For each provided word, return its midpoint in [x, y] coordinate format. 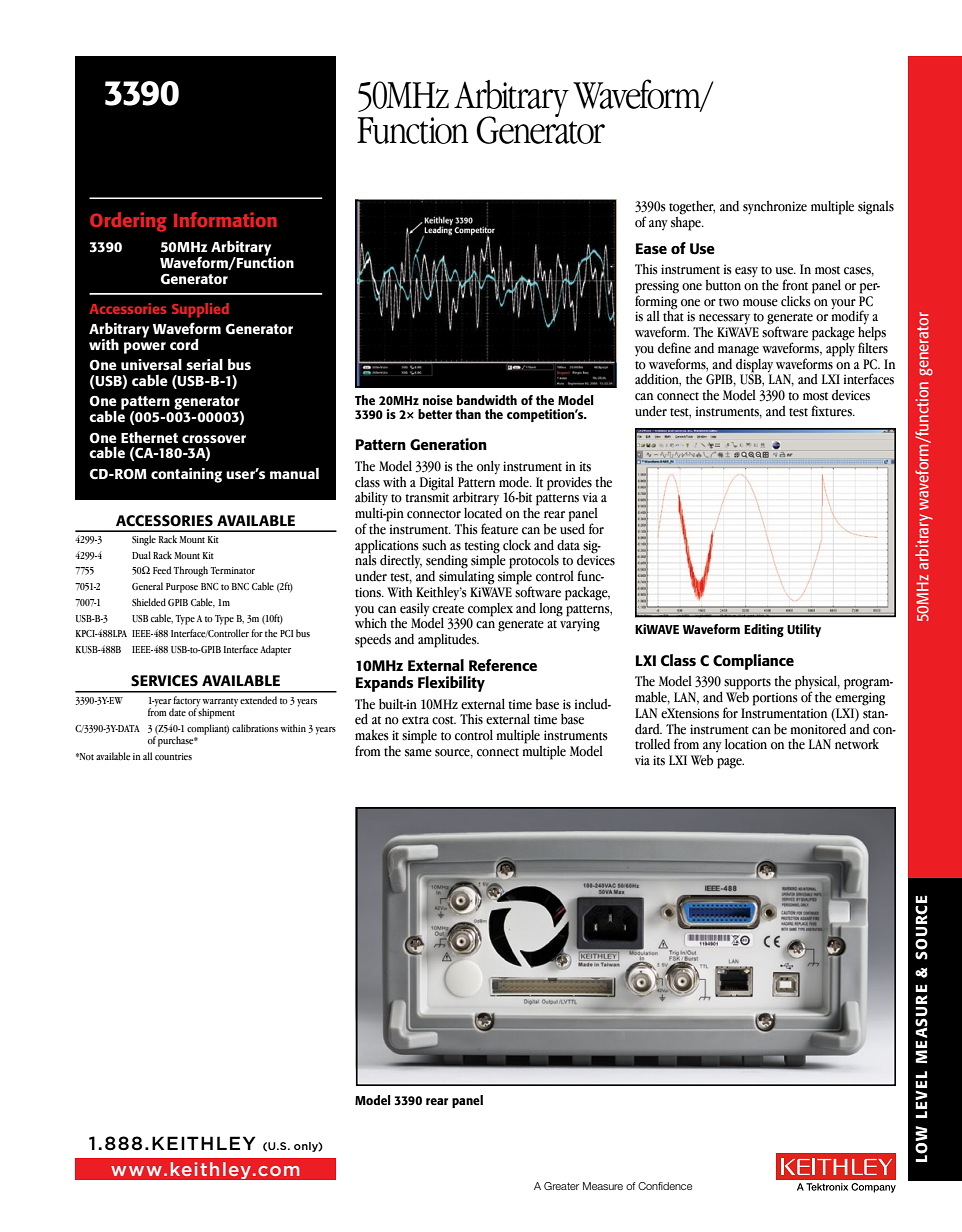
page [730, 763]
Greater [561, 1186]
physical [817, 684]
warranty [220, 702]
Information [225, 219]
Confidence [665, 1186]
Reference [503, 665]
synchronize [775, 208]
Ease [651, 248]
